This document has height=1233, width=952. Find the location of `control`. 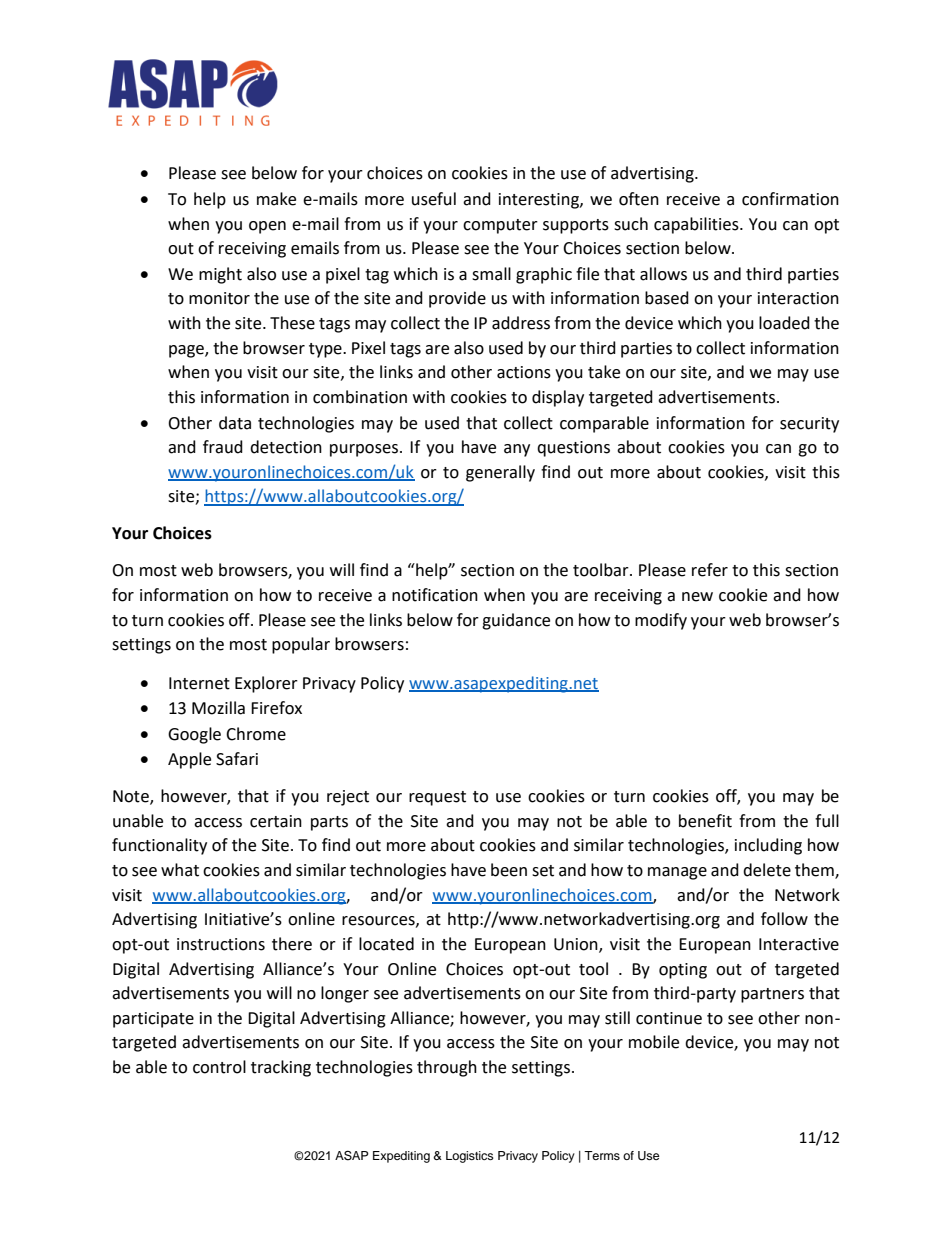

control is located at coordinates (219, 1067).
